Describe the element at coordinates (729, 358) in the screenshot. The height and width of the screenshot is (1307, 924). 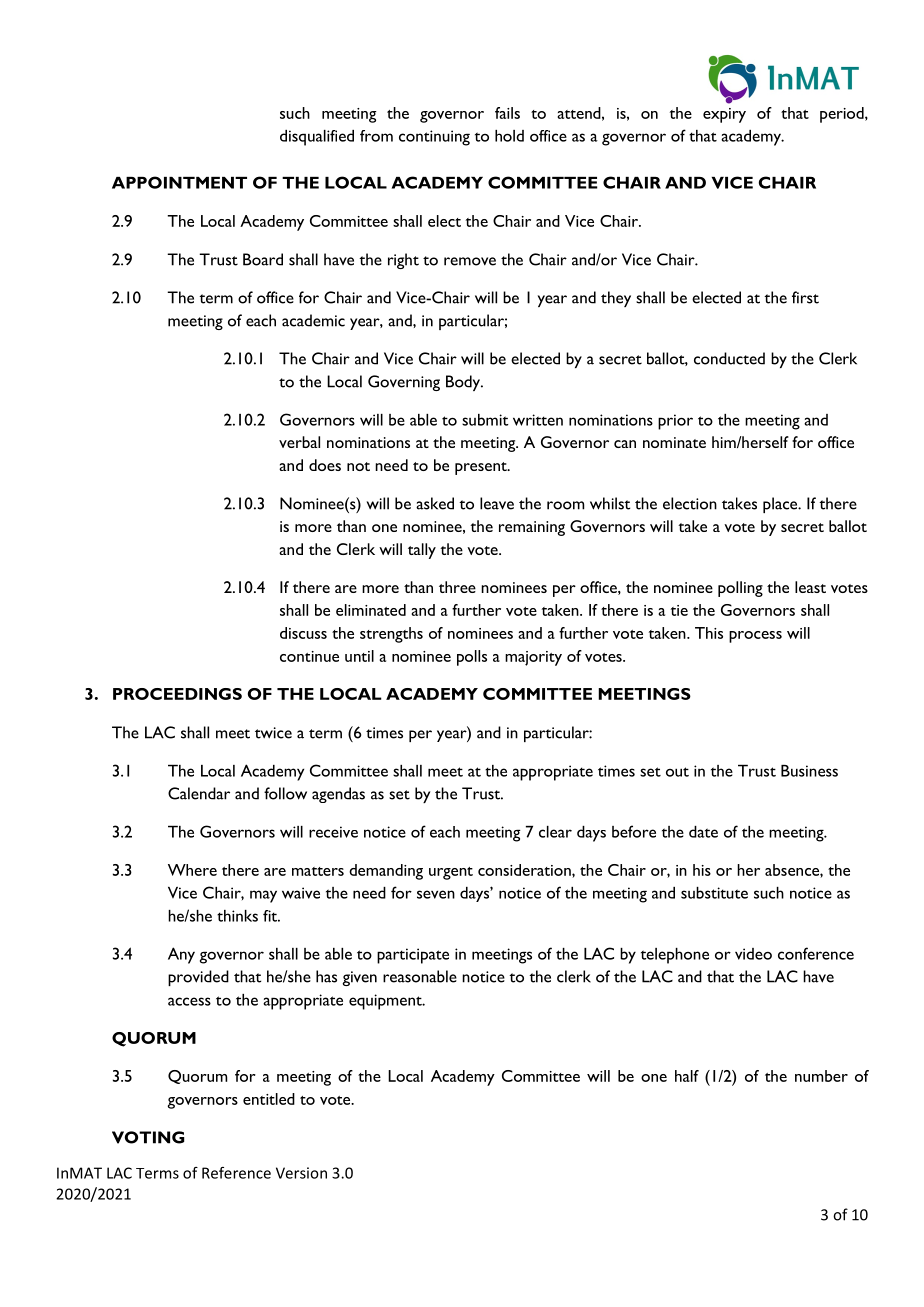
I see `conducted` at that location.
